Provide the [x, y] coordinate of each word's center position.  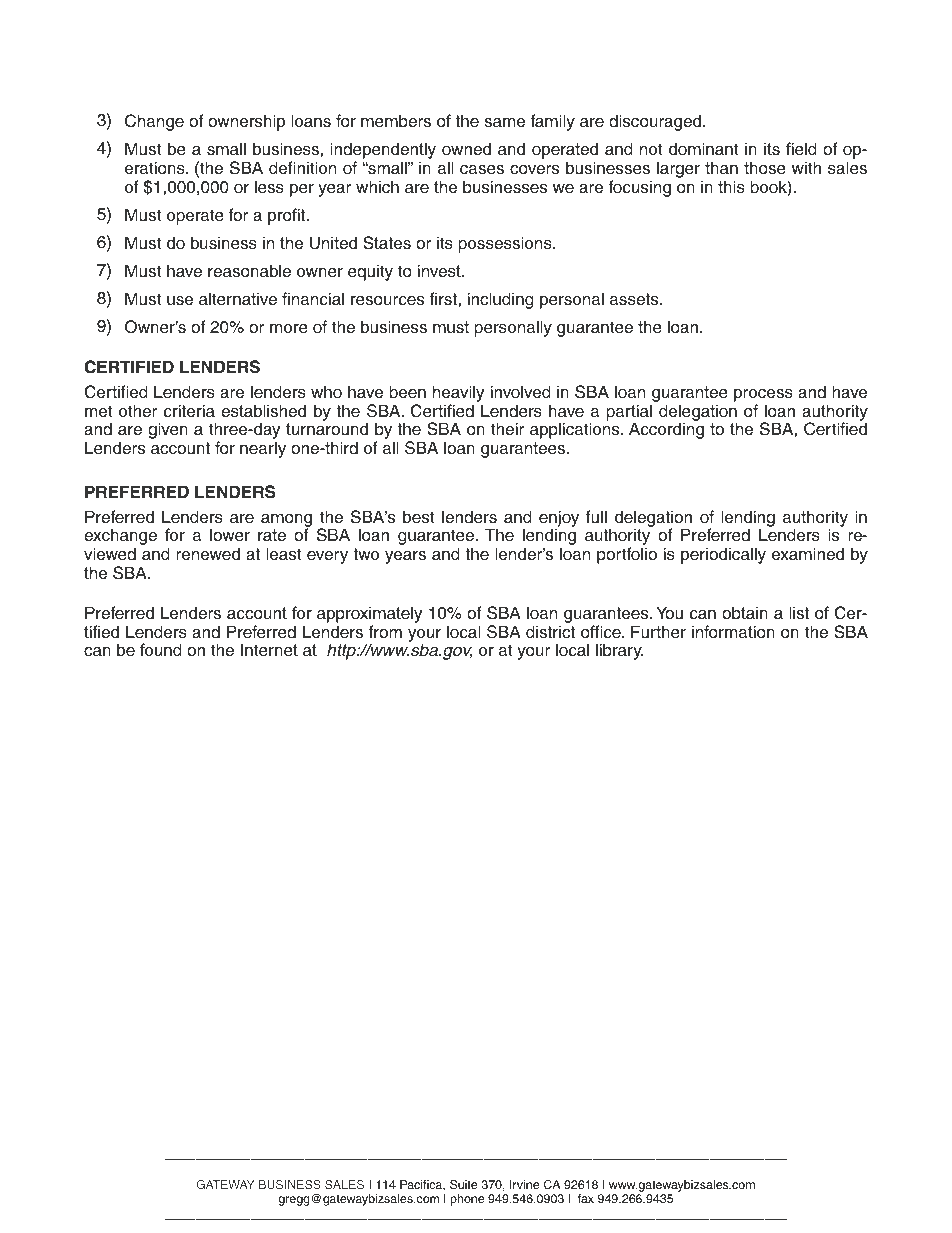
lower [230, 535]
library [620, 651]
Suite [463, 1185]
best [418, 517]
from [385, 631]
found [161, 650]
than [721, 167]
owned [466, 149]
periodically [723, 555]
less [269, 187]
